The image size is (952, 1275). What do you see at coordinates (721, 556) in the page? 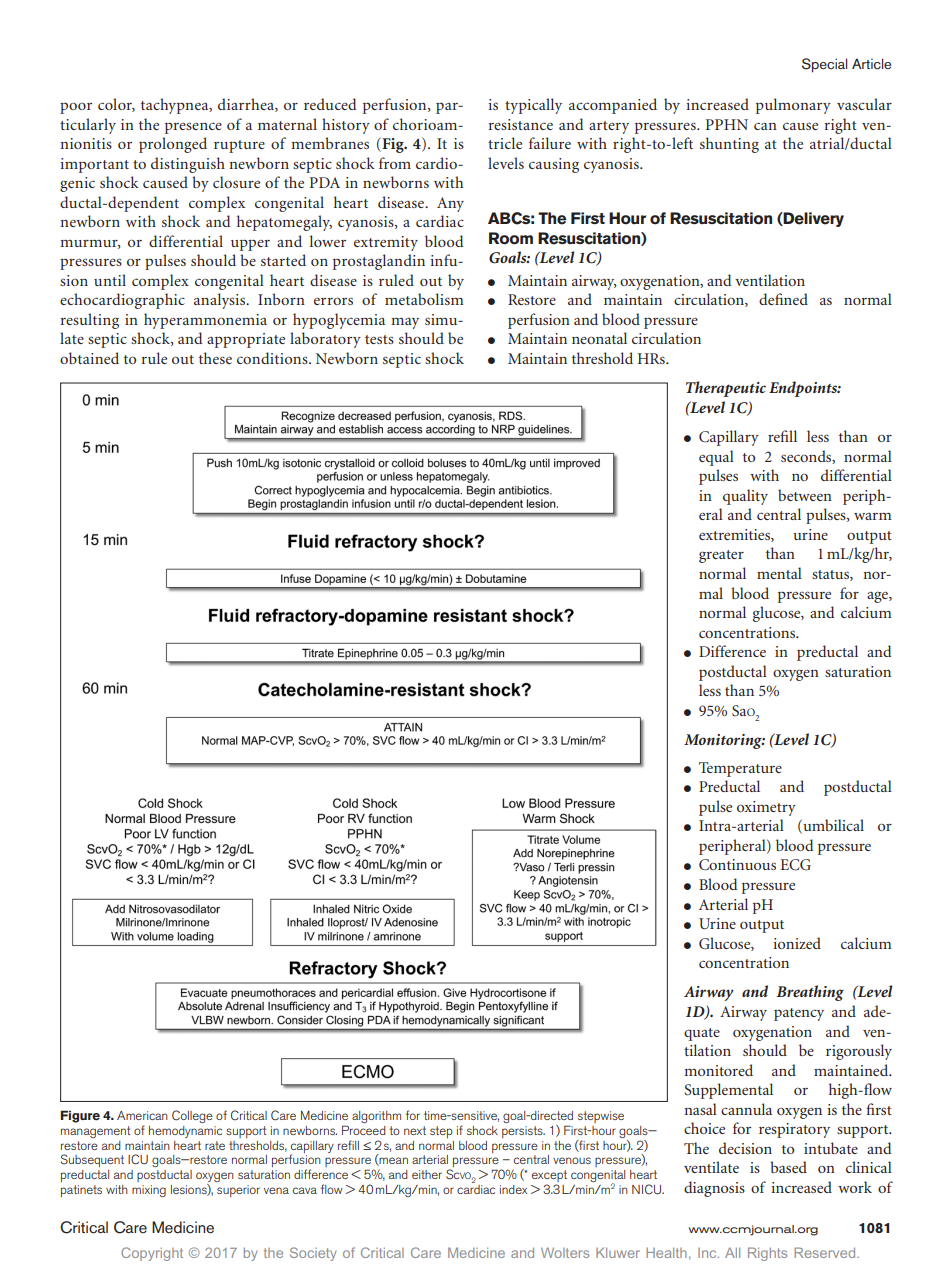
I see `greater` at bounding box center [721, 556].
